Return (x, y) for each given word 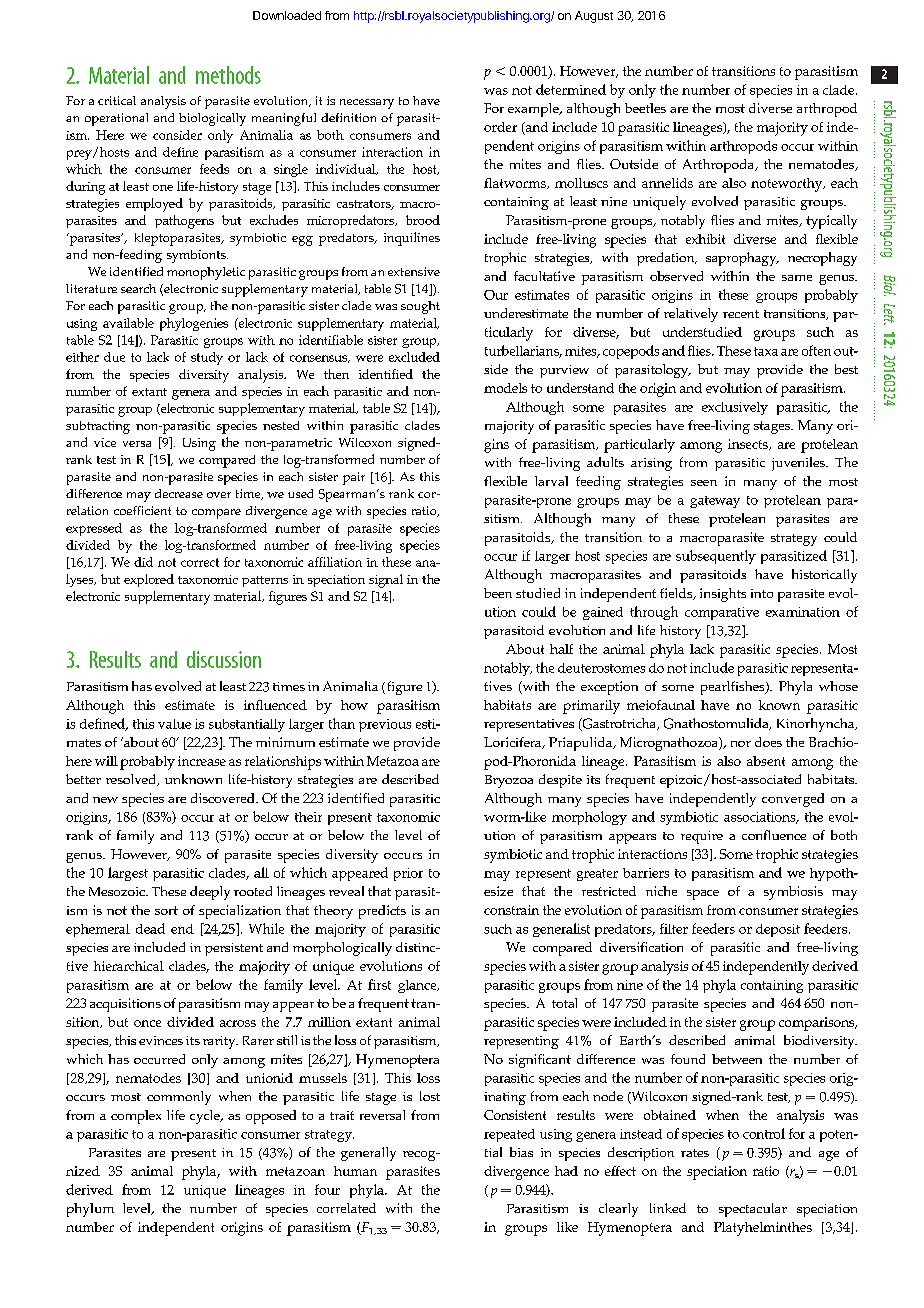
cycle (206, 1117)
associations (761, 818)
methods (228, 75)
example (534, 110)
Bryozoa (509, 781)
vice (105, 442)
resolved (132, 780)
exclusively (735, 408)
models (505, 388)
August (594, 17)
